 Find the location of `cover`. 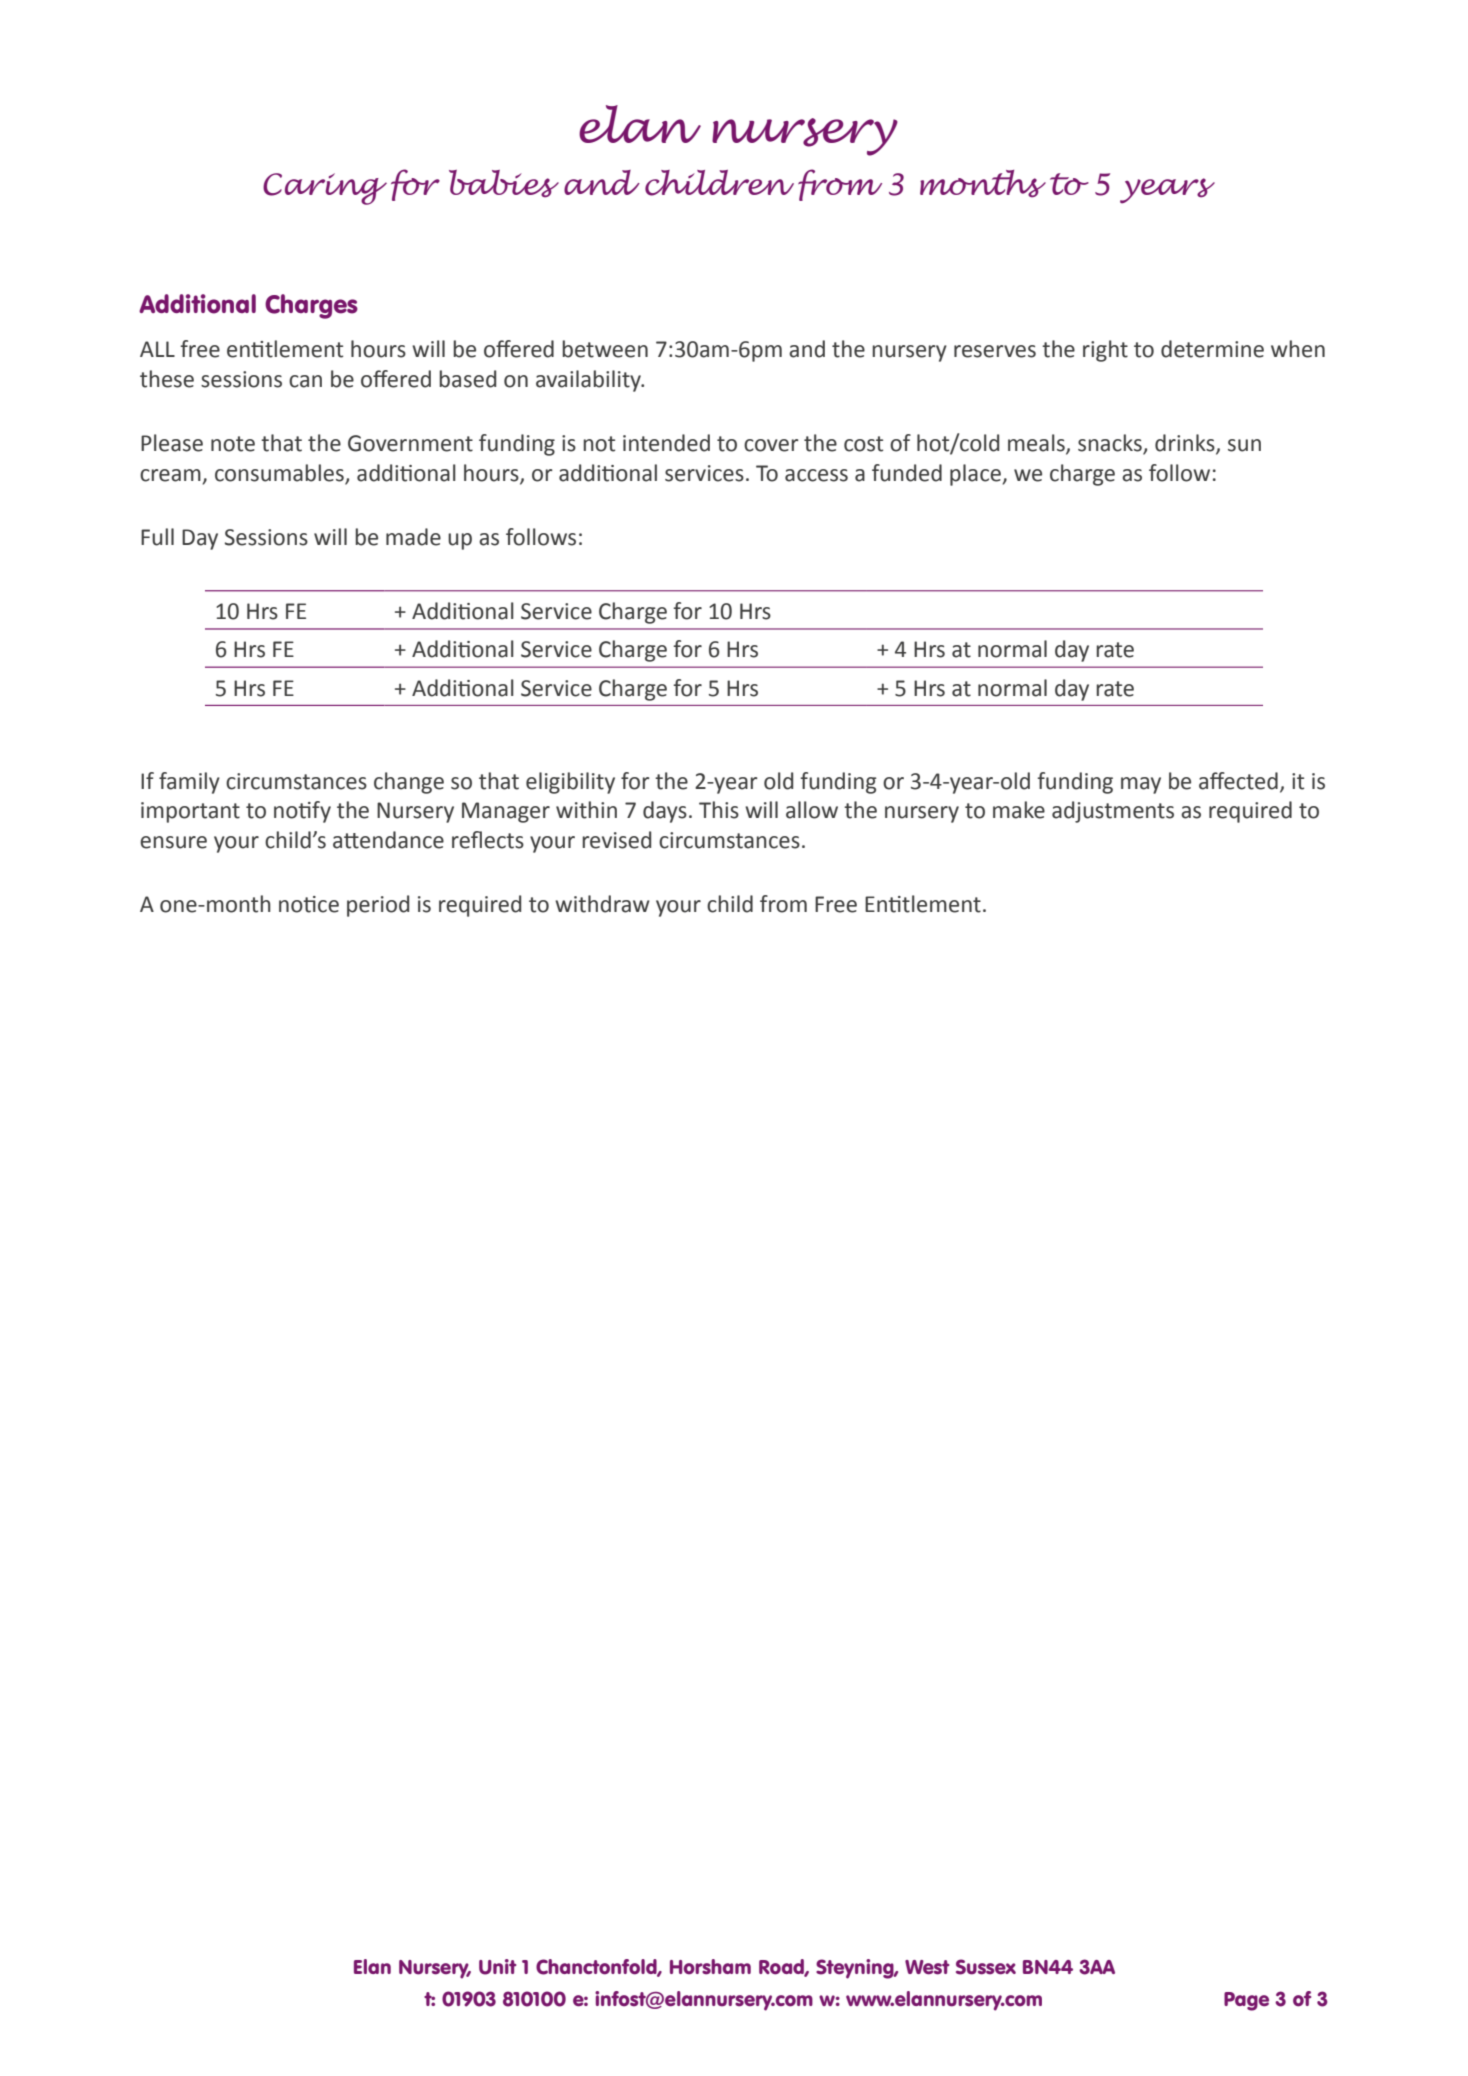

cover is located at coordinates (771, 445).
